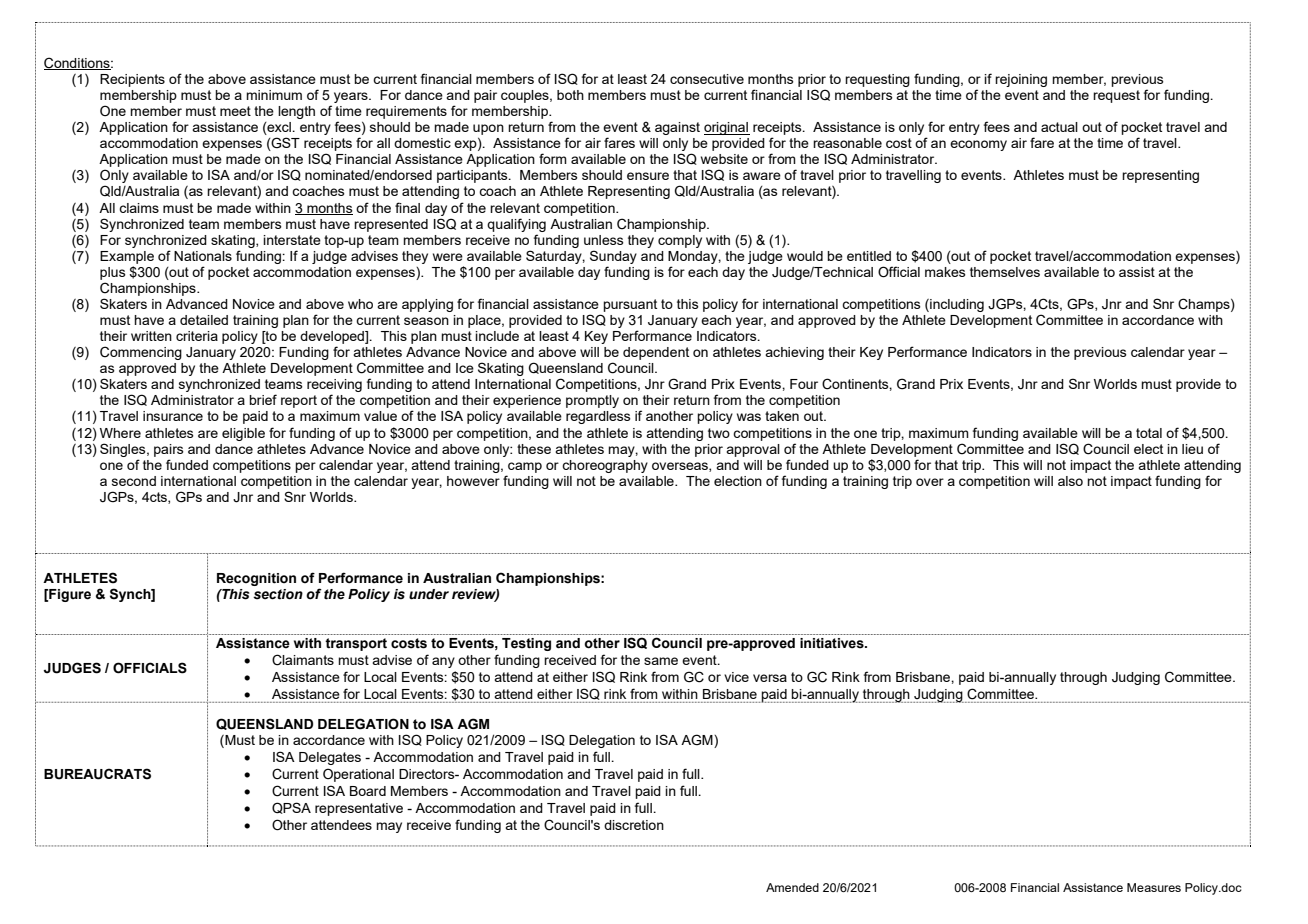 The width and height of the screenshot is (1308, 924). Describe the element at coordinates (1059, 127) in the screenshot. I see `actual` at that location.
